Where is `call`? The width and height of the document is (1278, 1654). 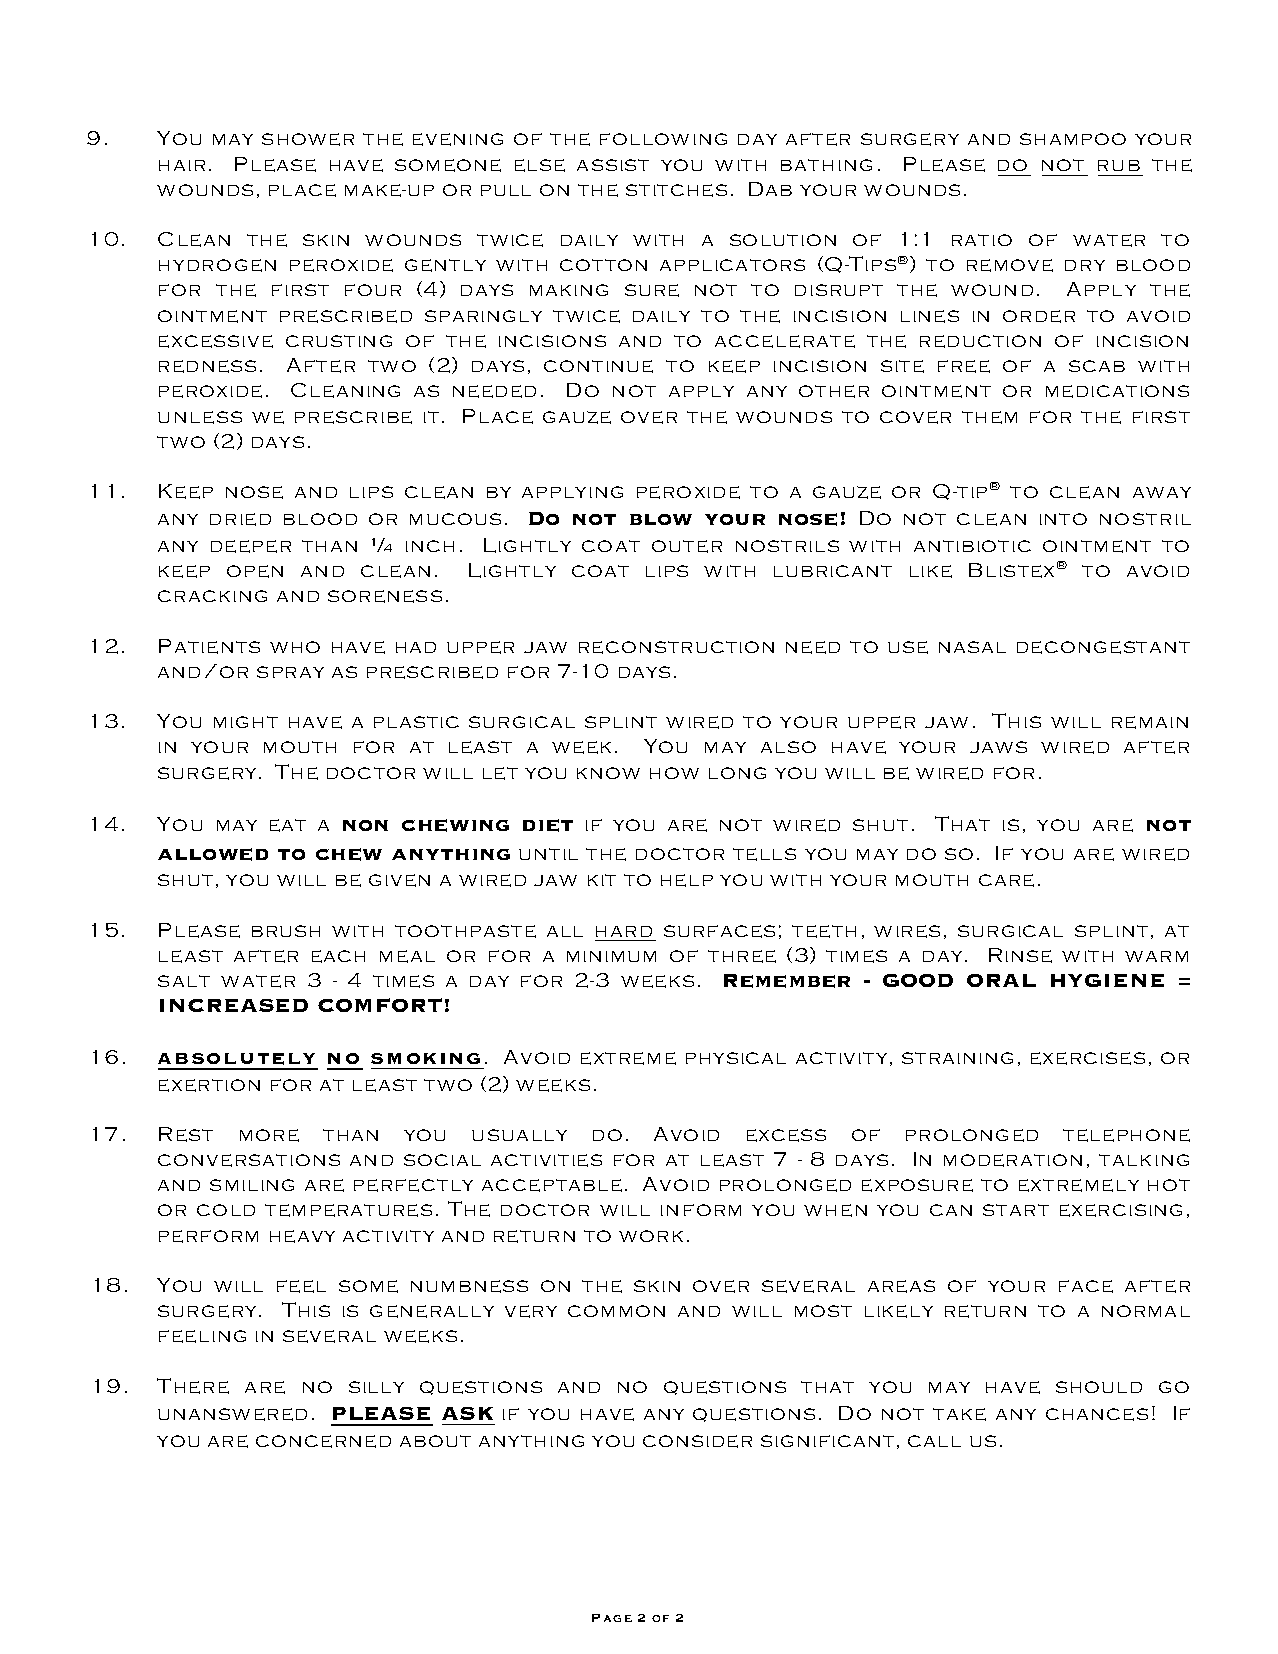
call is located at coordinates (934, 1441).
